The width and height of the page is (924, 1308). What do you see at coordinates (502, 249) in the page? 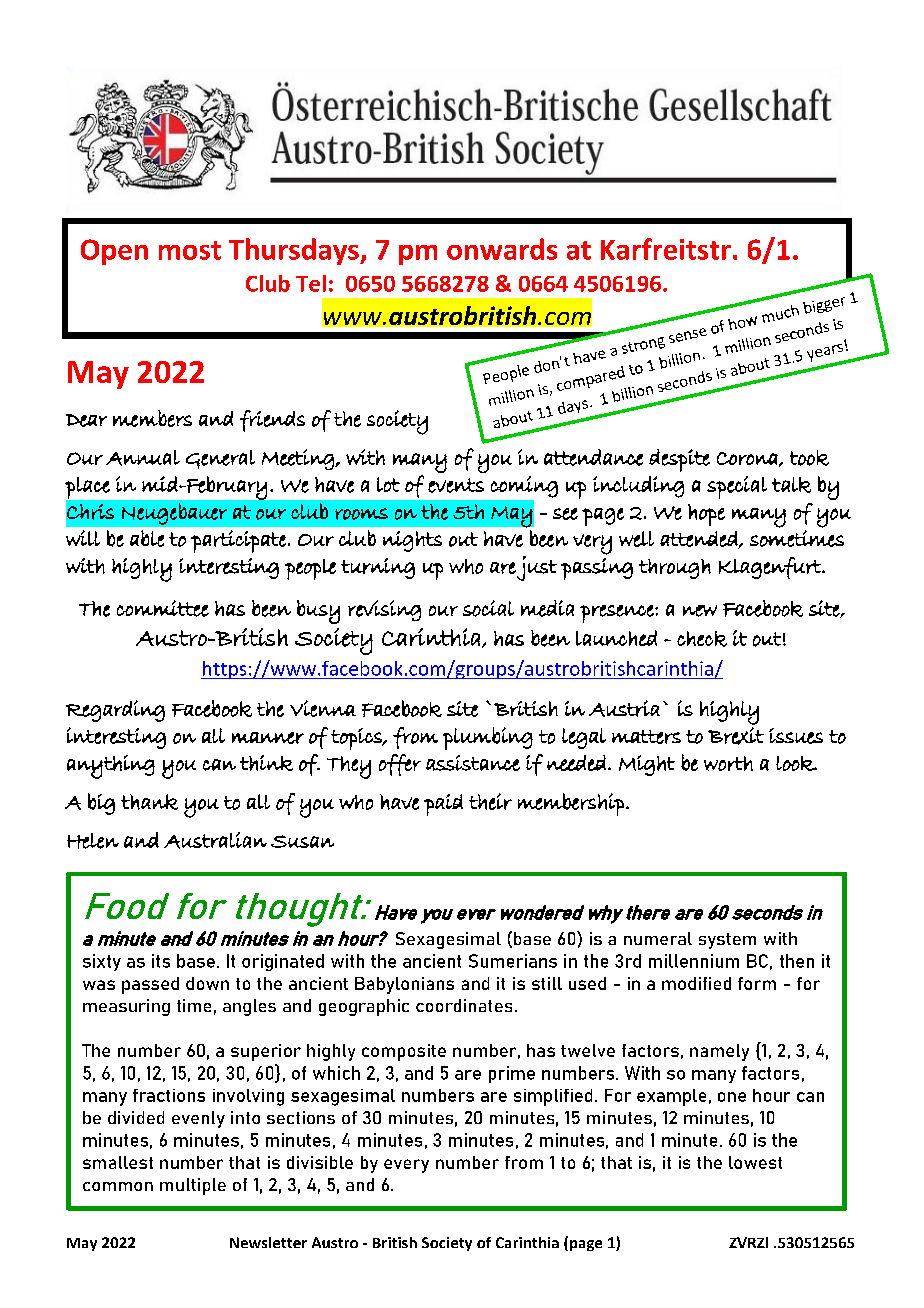
I see `onwards` at bounding box center [502, 249].
